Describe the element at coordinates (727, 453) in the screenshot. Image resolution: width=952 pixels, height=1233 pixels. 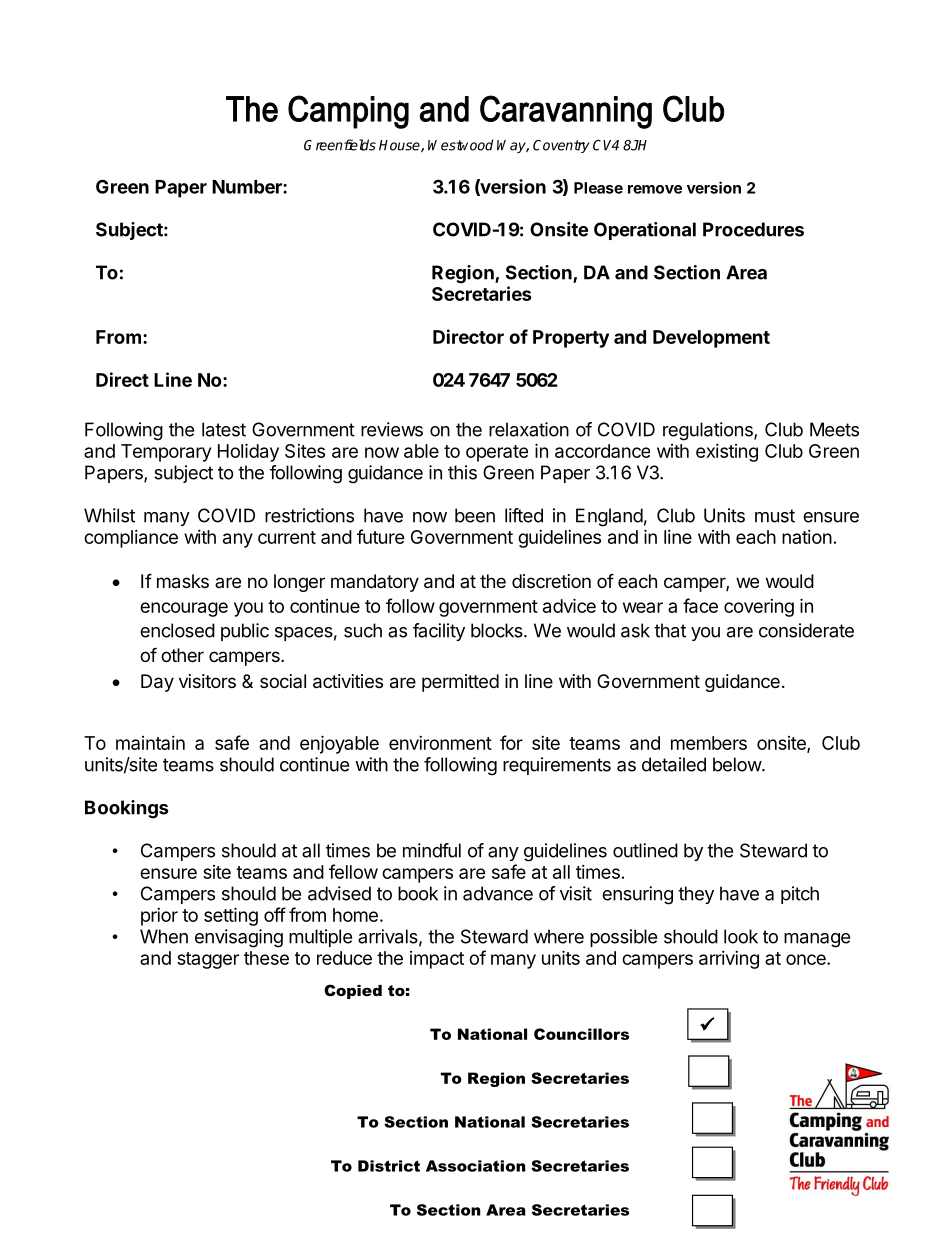
I see `existing` at that location.
